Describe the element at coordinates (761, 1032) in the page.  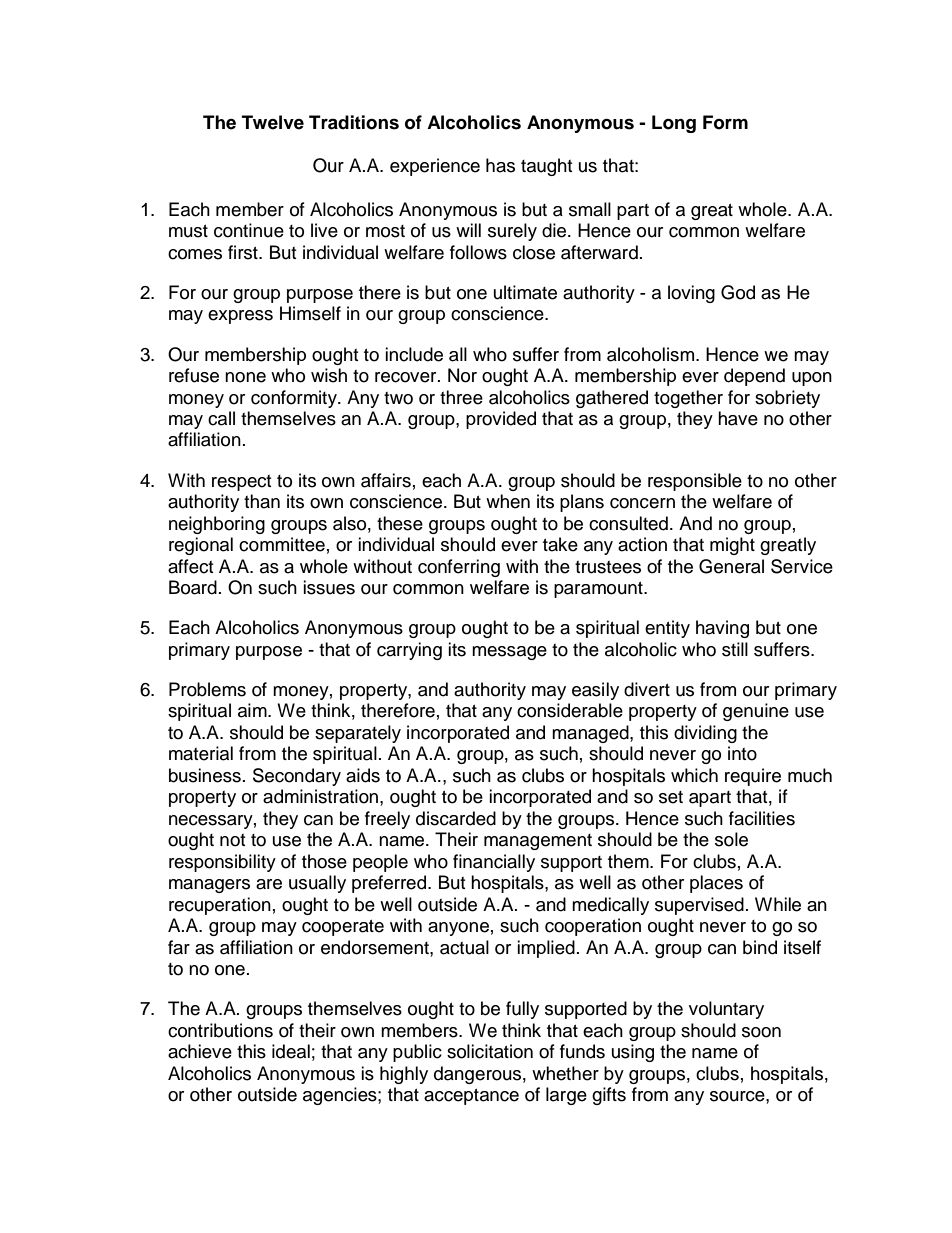
I see `soon` at that location.
